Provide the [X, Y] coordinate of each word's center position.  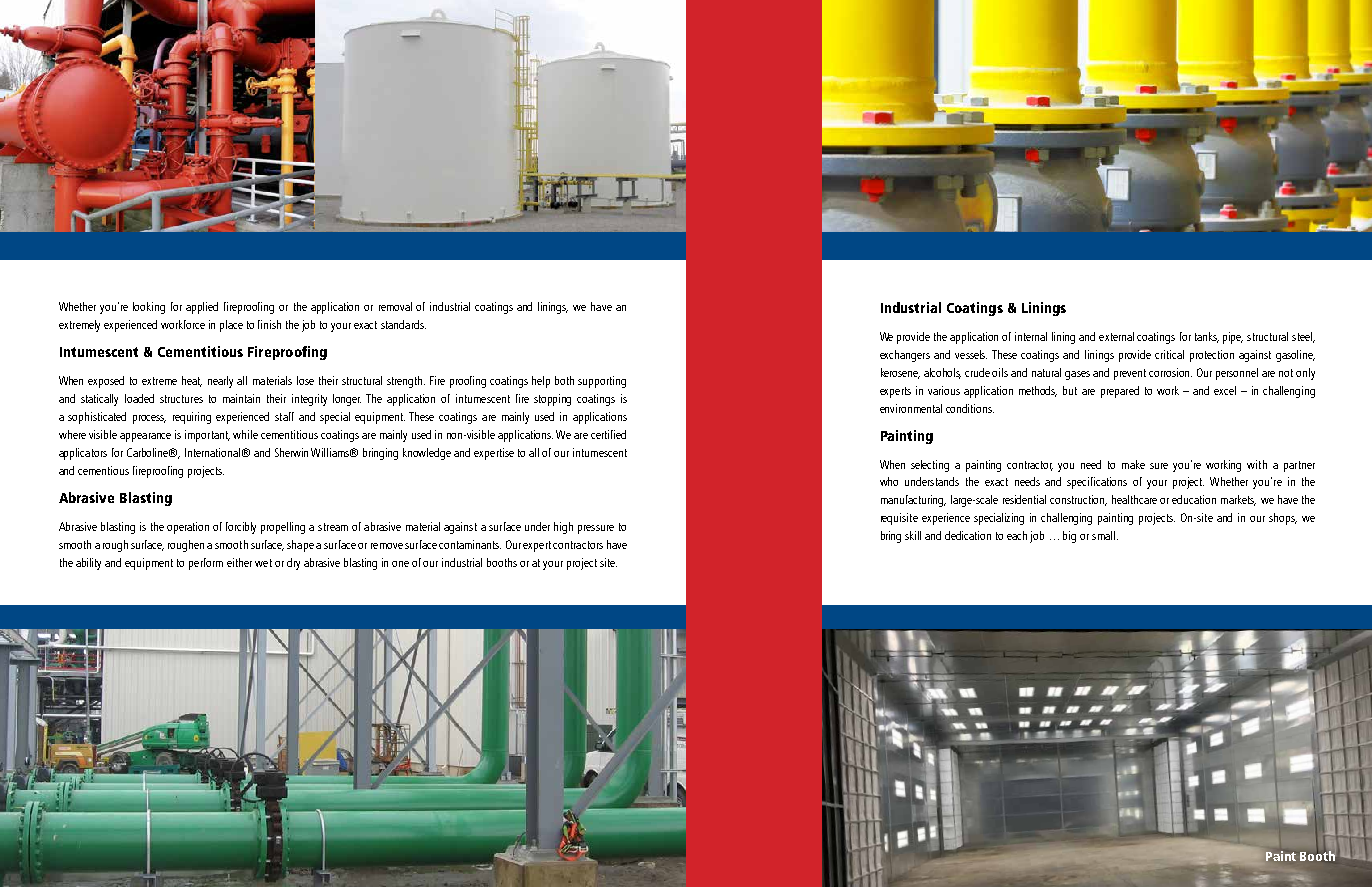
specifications [1097, 483]
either [239, 562]
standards [403, 324]
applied [202, 308]
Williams [331, 452]
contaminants [470, 544]
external [1116, 336]
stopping [552, 400]
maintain [241, 398]
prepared [1120, 392]
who [889, 481]
